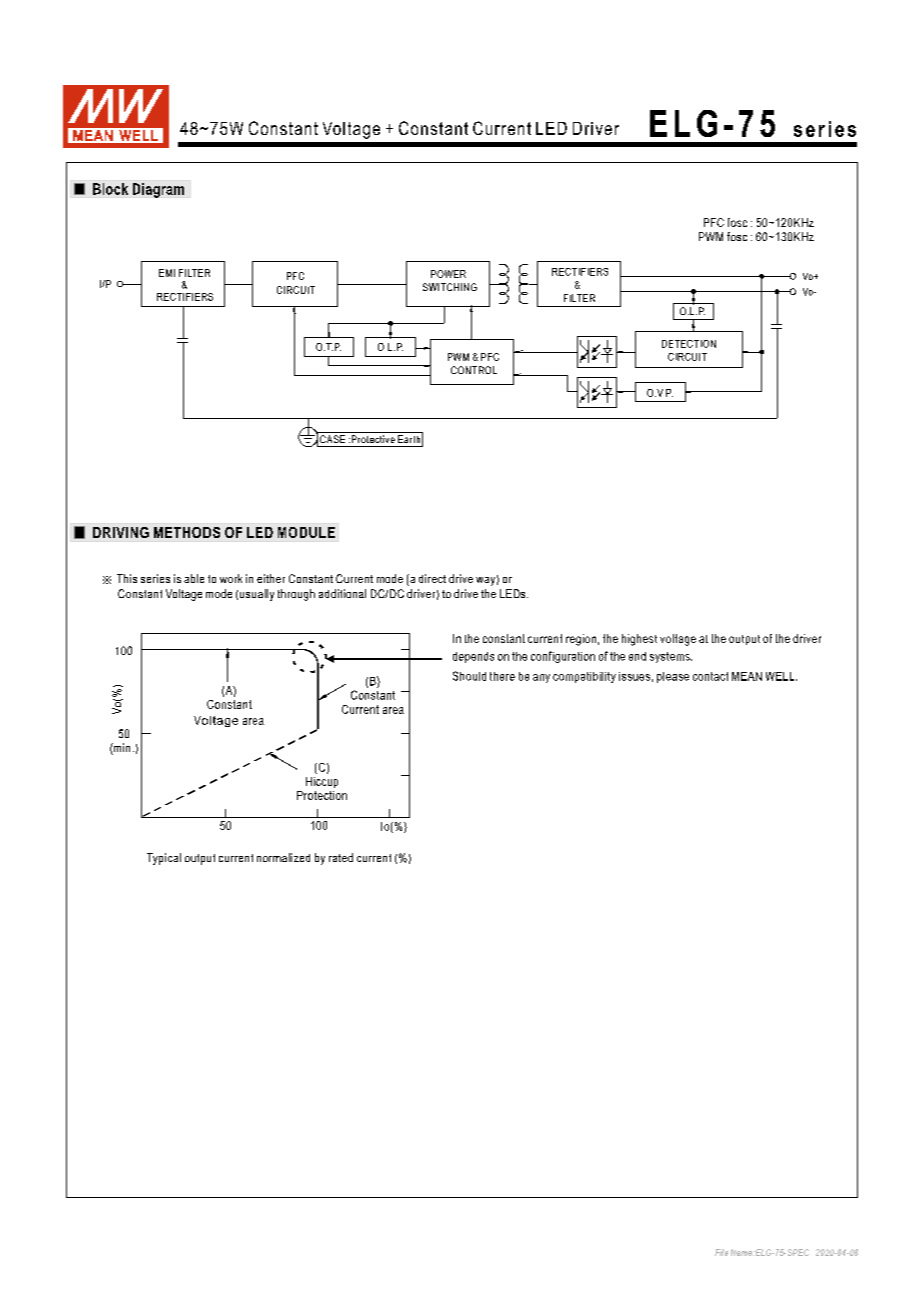 This screenshot has height=1308, width=924. I want to click on Protection, so click(322, 795).
